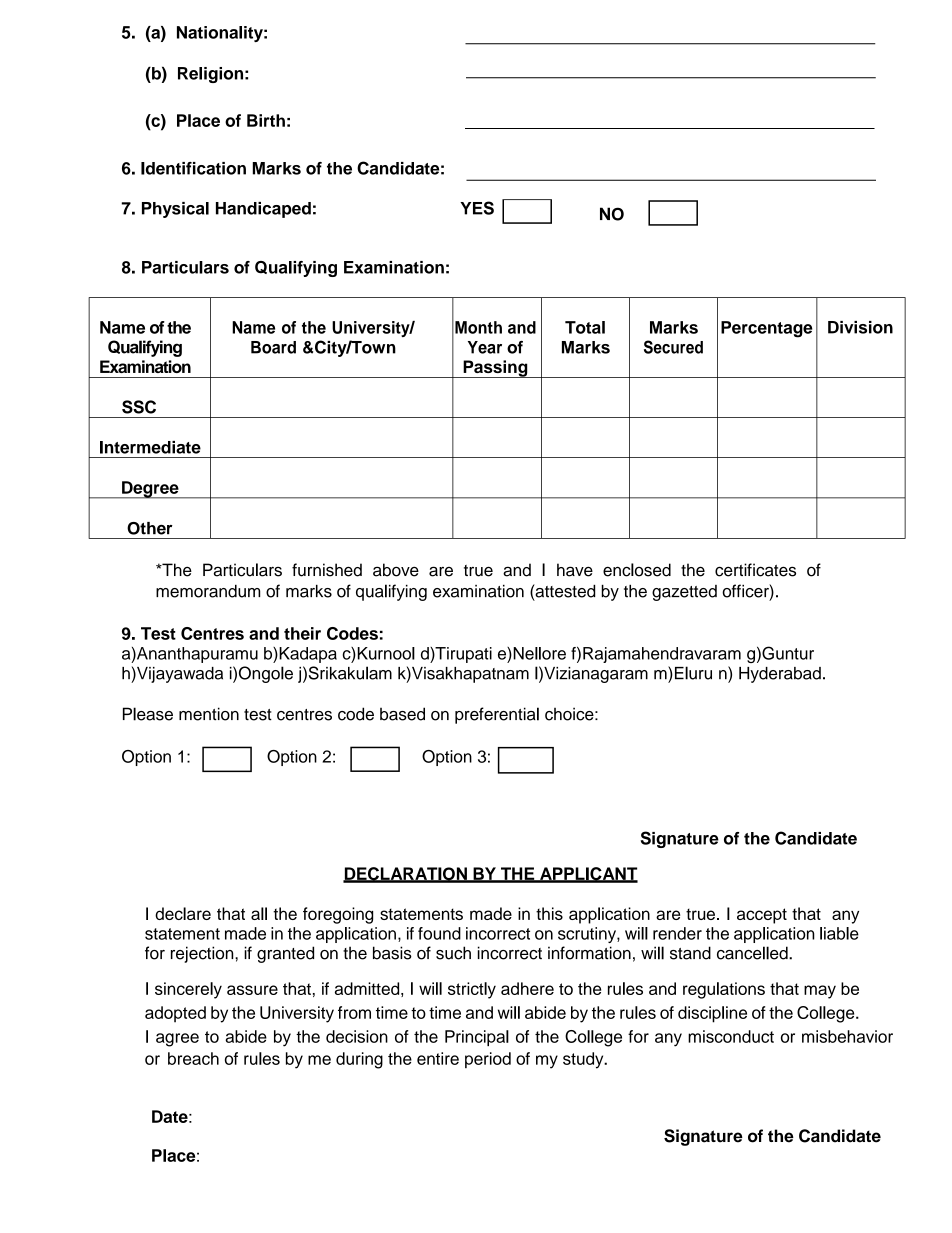 The width and height of the screenshot is (952, 1233). I want to click on Principal, so click(477, 1038).
